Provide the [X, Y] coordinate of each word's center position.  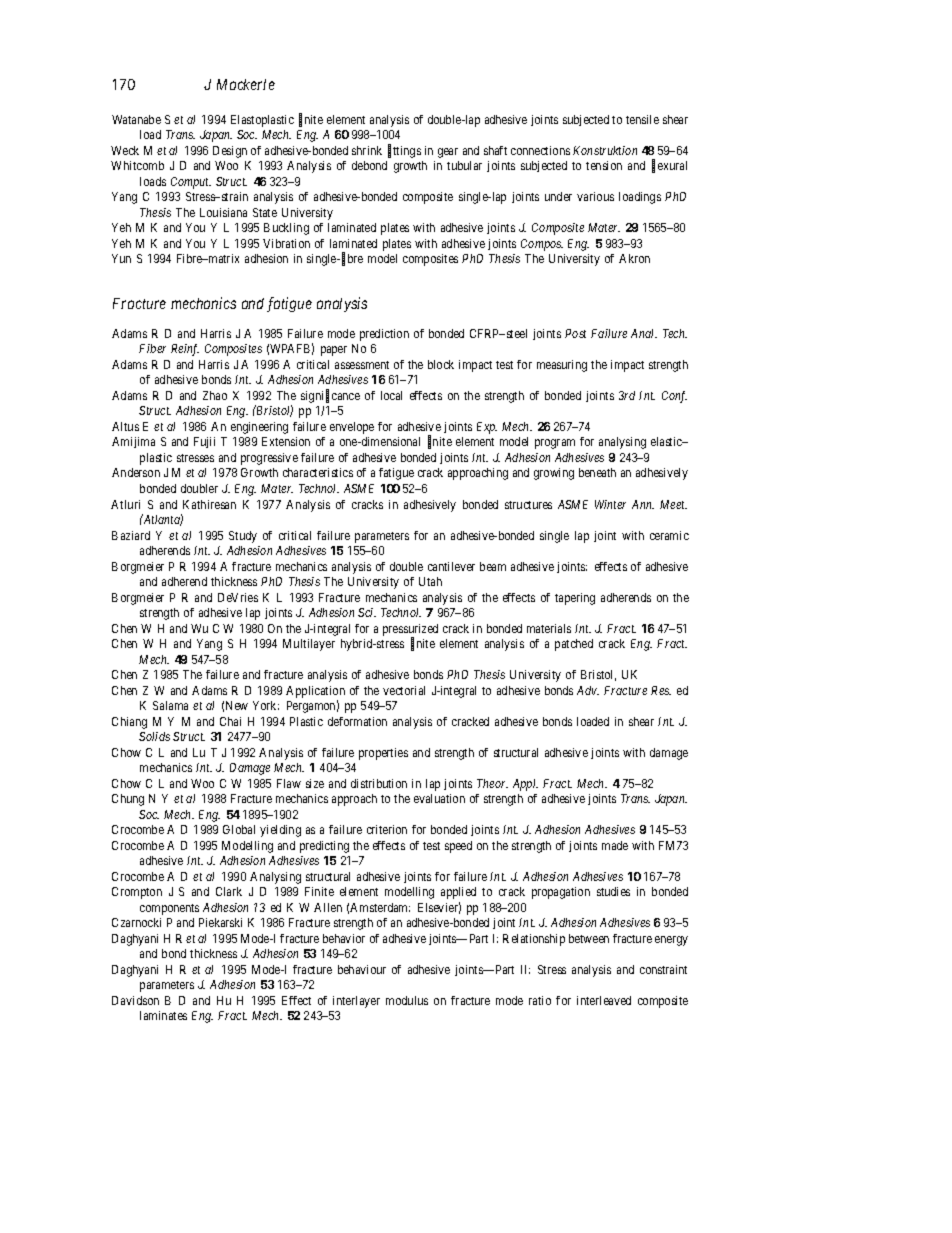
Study [243, 537]
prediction [384, 335]
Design [230, 152]
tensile [642, 119]
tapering [575, 599]
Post [575, 333]
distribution [379, 783]
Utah [430, 581]
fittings [404, 151]
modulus [407, 1000]
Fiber [152, 348]
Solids [154, 736]
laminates [163, 1015]
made [615, 845]
